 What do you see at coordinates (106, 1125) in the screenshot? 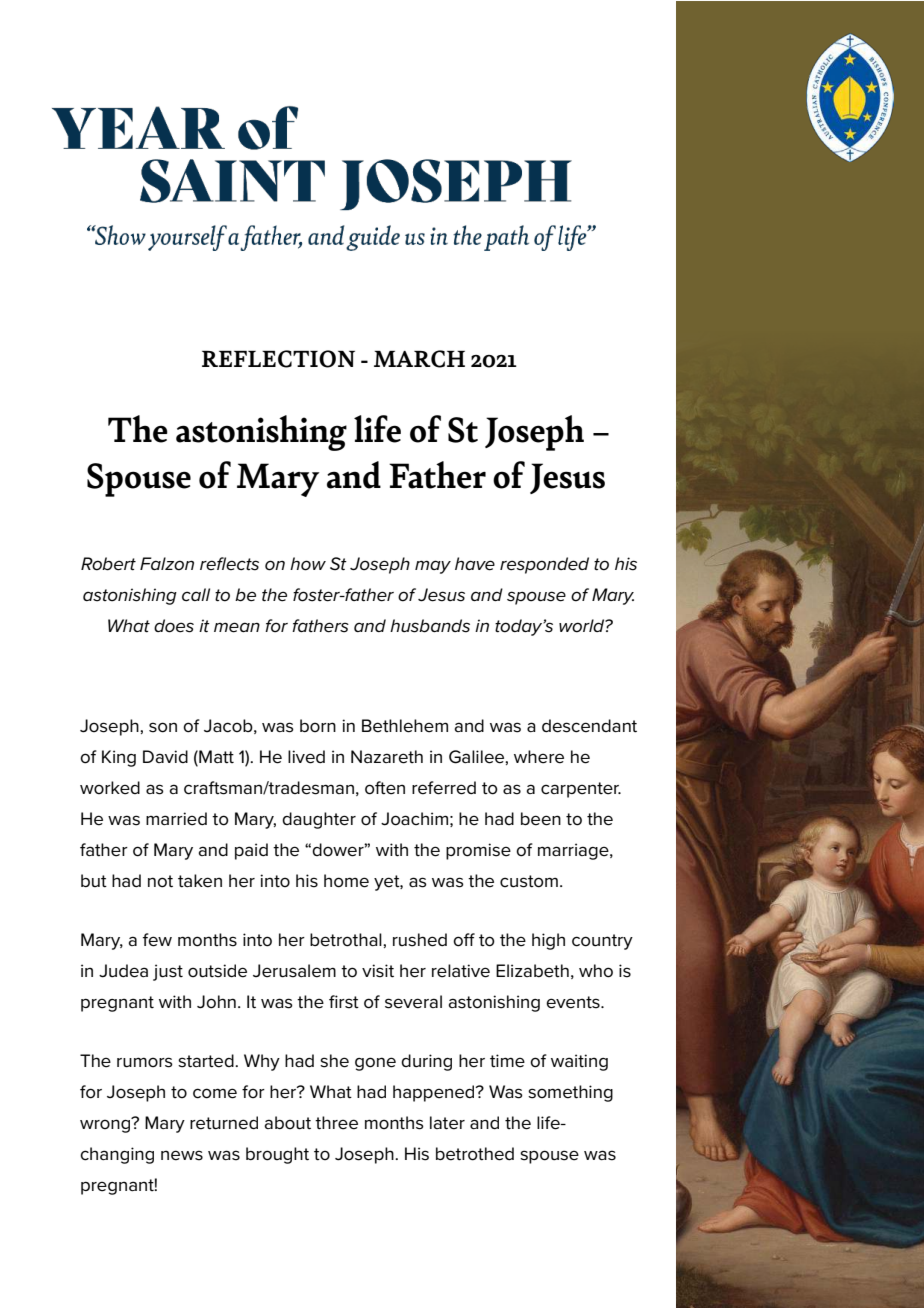
I see `wrong` at bounding box center [106, 1125].
